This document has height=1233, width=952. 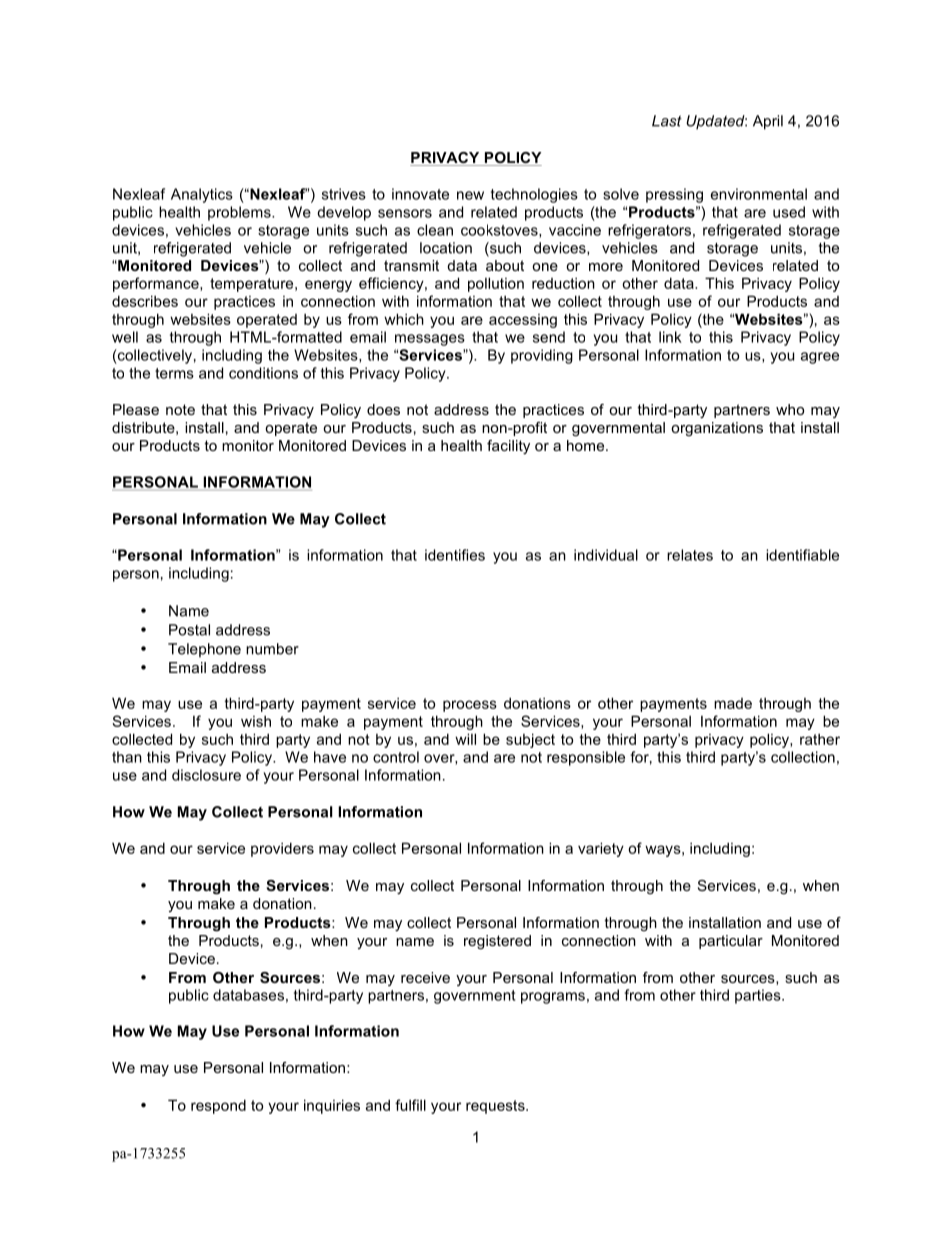 I want to click on Analytics, so click(x=202, y=195).
